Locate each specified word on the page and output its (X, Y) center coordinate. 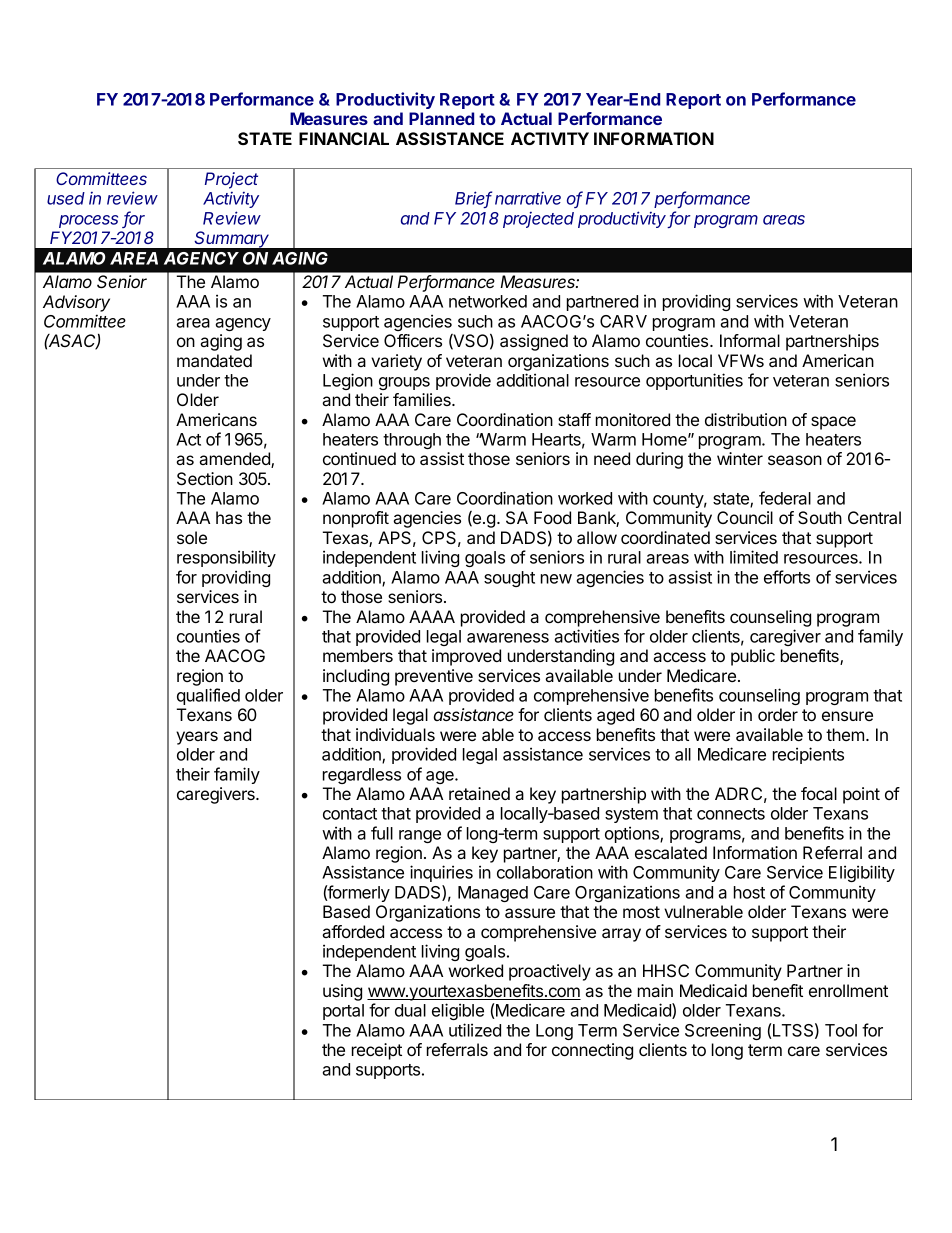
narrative (528, 198)
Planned (441, 118)
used (66, 198)
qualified (208, 696)
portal (343, 1012)
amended (235, 460)
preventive (434, 677)
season (795, 460)
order (778, 714)
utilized (475, 1030)
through (412, 441)
